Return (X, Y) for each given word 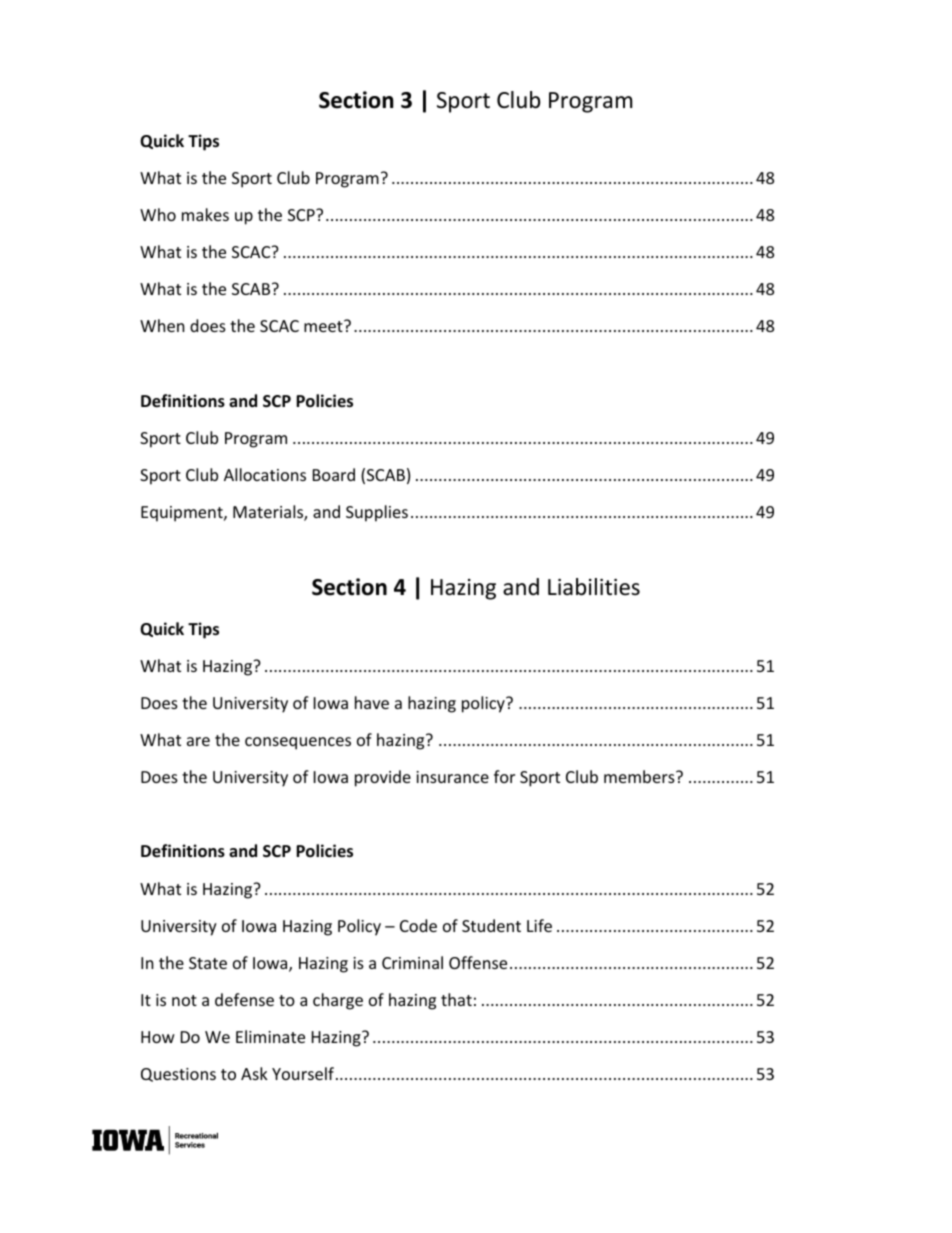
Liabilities (594, 587)
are (198, 741)
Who (158, 214)
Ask (254, 1073)
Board (334, 474)
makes (205, 214)
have (372, 702)
